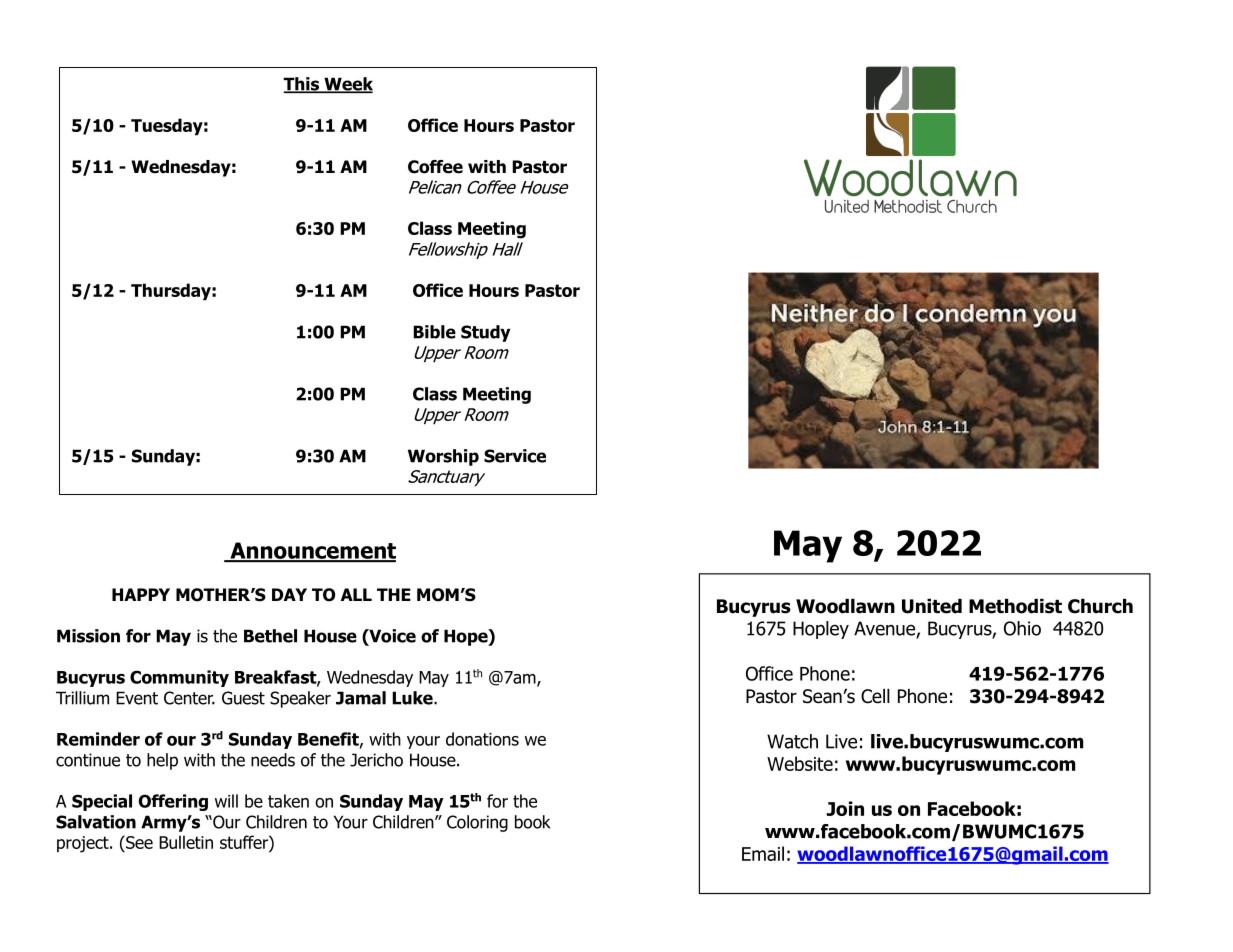  Describe the element at coordinates (434, 332) in the screenshot. I see `Bible` at that location.
